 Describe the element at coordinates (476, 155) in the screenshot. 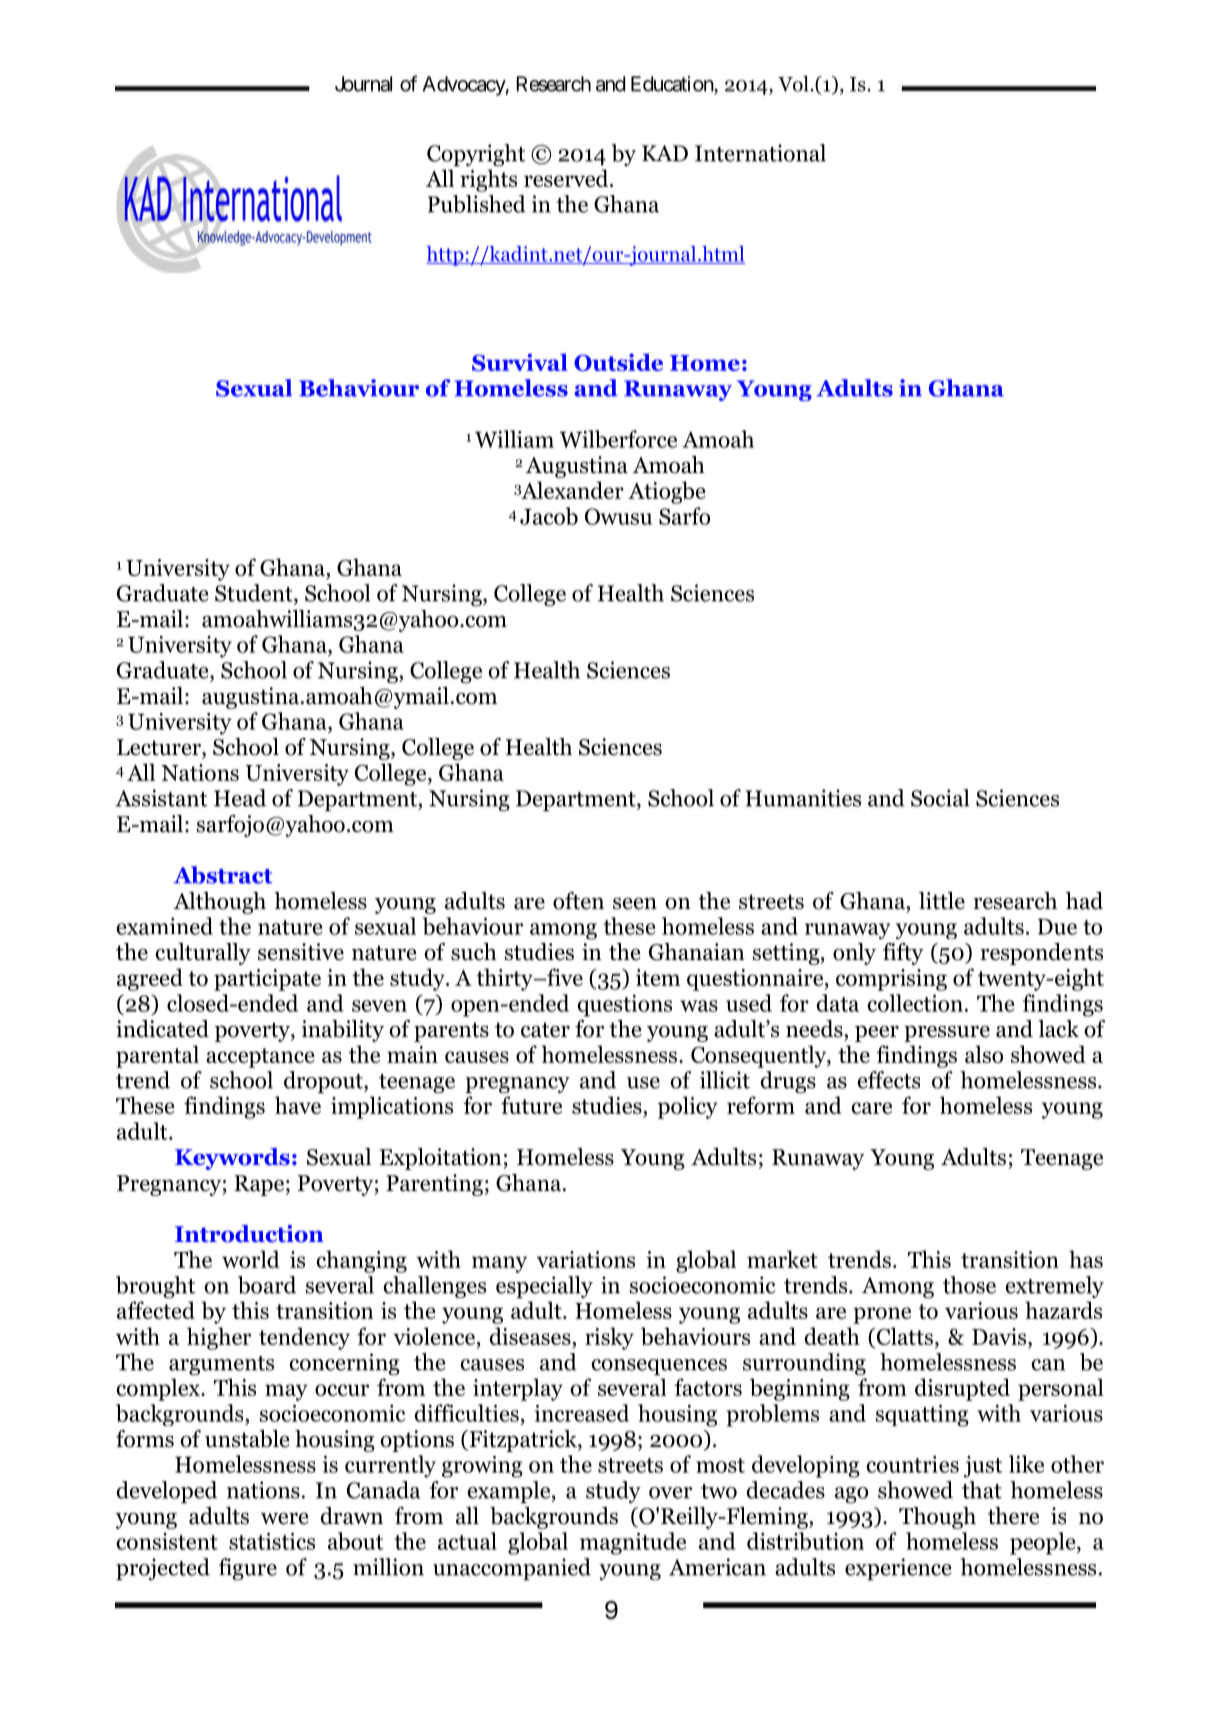

I see `Copyright` at that location.
